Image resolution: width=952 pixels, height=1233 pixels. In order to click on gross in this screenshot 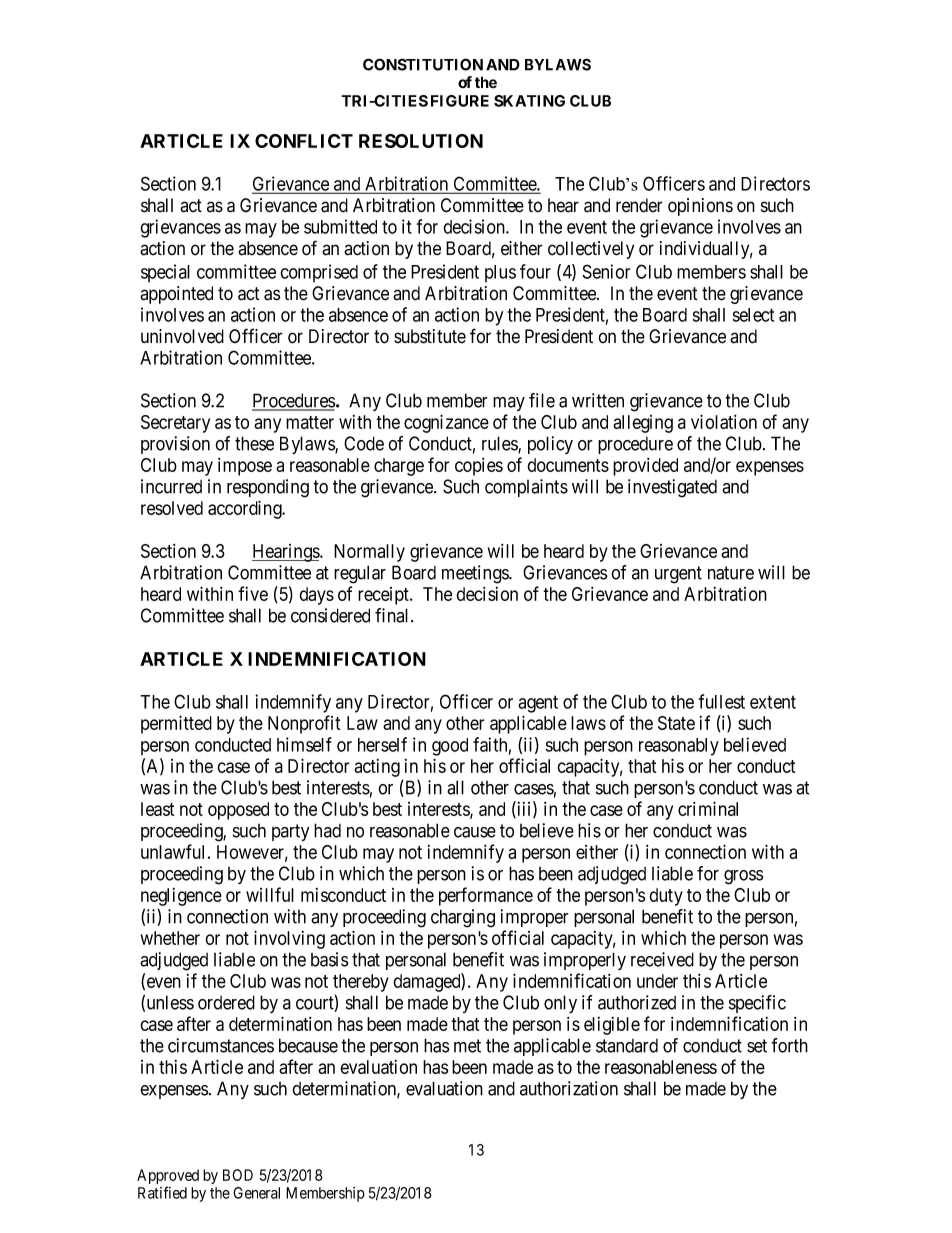, I will do `click(744, 877)`.
